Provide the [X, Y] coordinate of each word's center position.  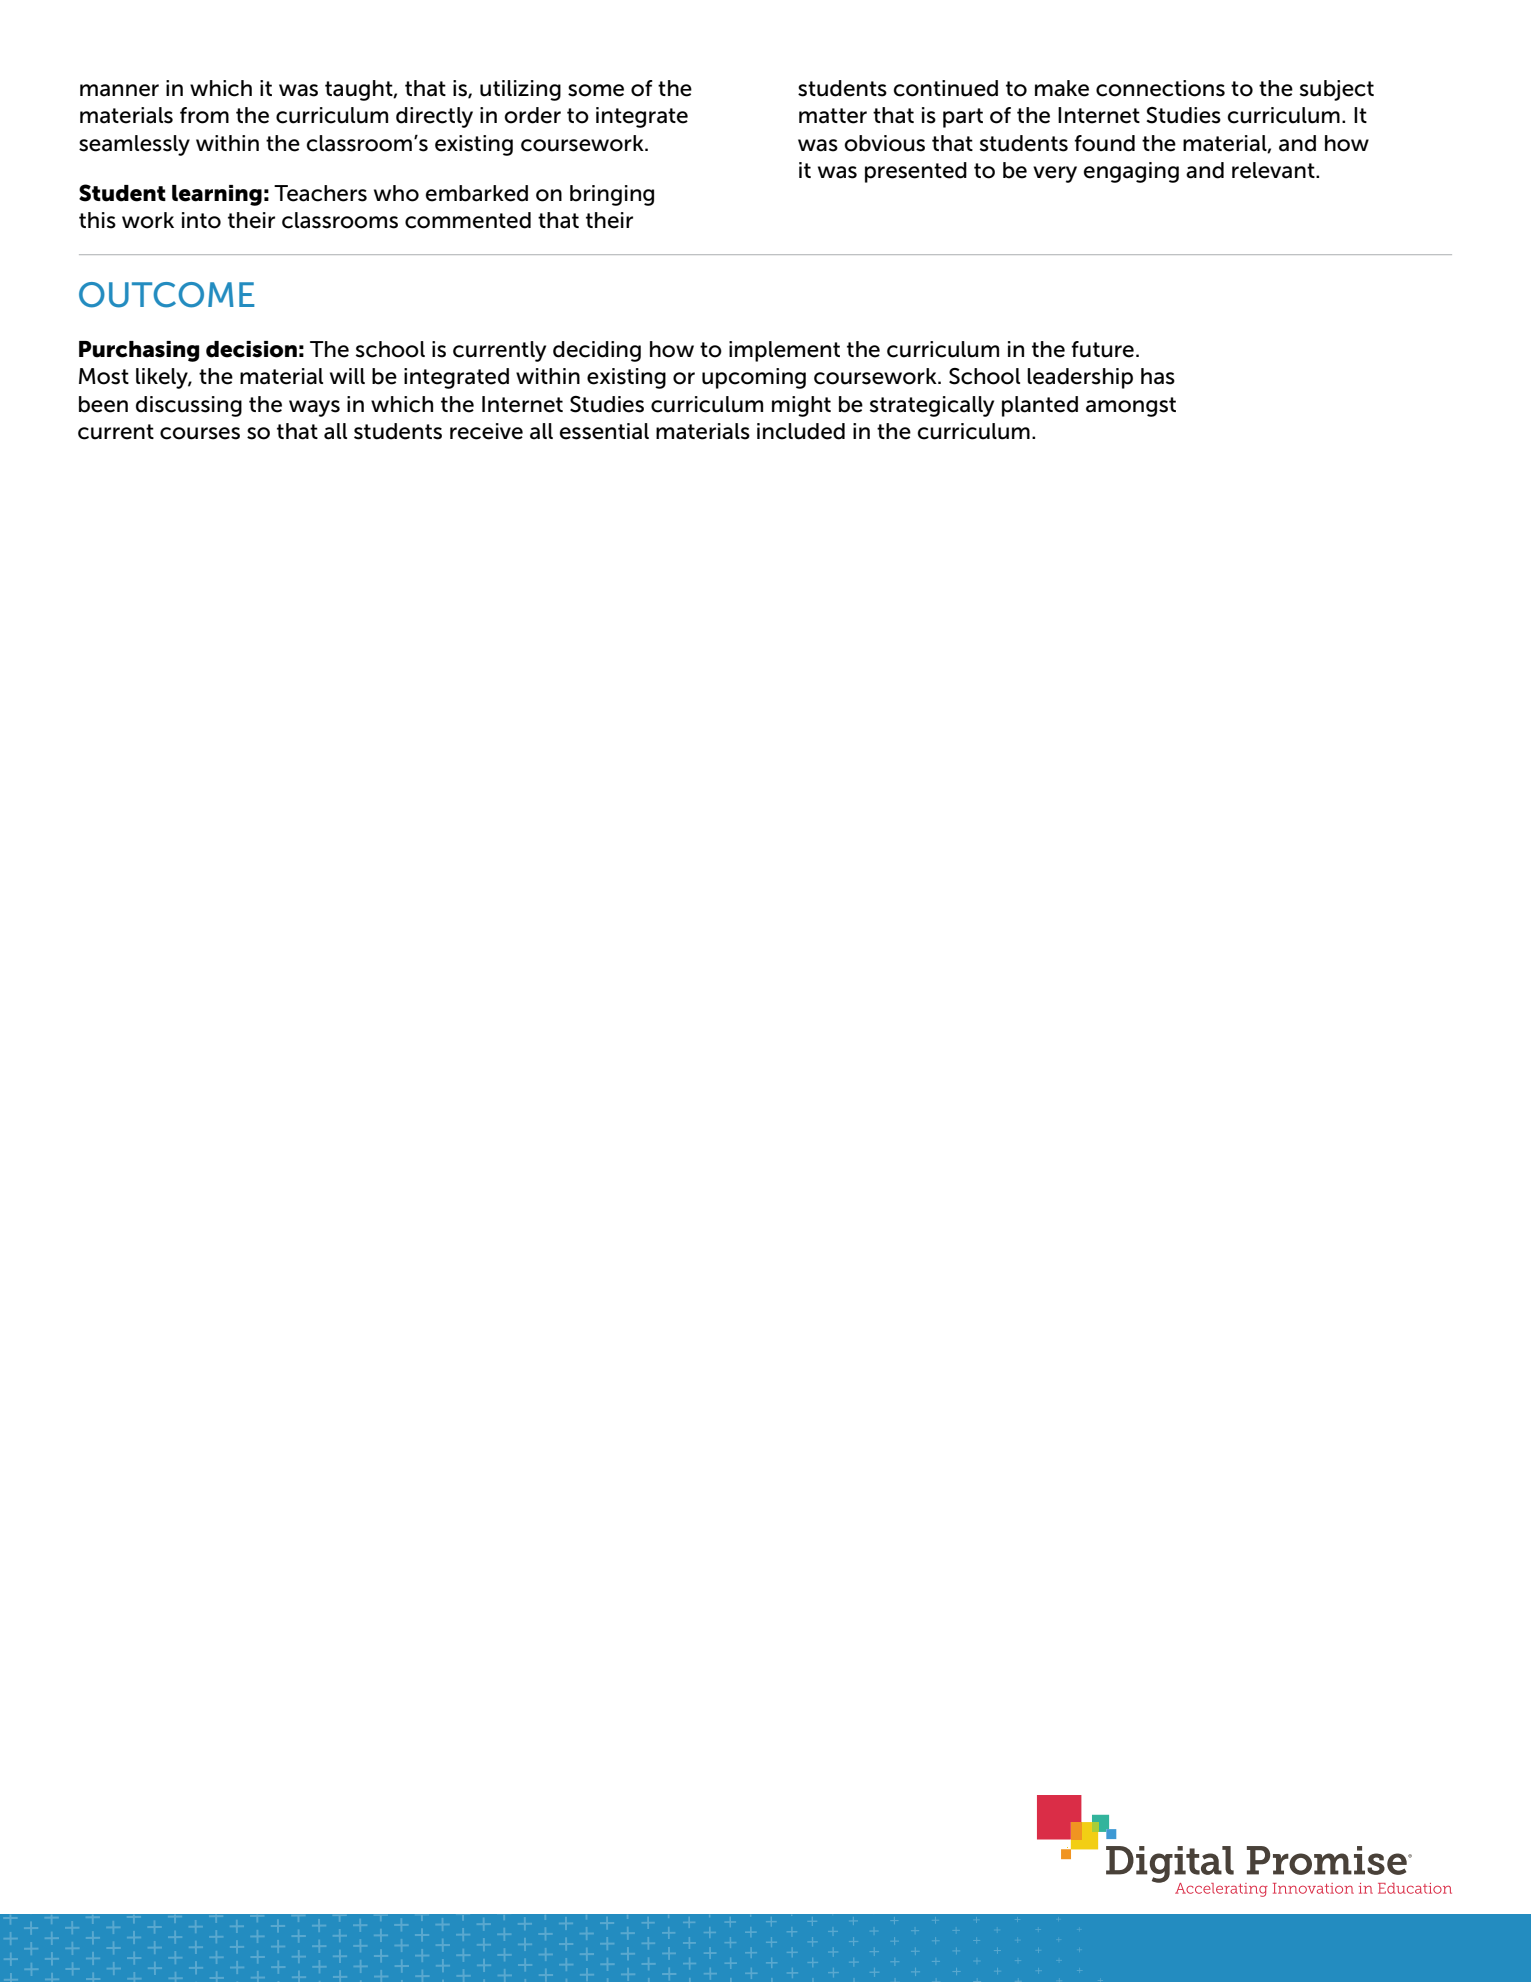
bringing [612, 195]
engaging [1131, 172]
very [1055, 174]
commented [468, 220]
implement [784, 351]
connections [1160, 88]
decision [251, 349]
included [801, 431]
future [1102, 349]
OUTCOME [167, 295]
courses [200, 433]
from [204, 115]
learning [217, 195]
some [596, 90]
